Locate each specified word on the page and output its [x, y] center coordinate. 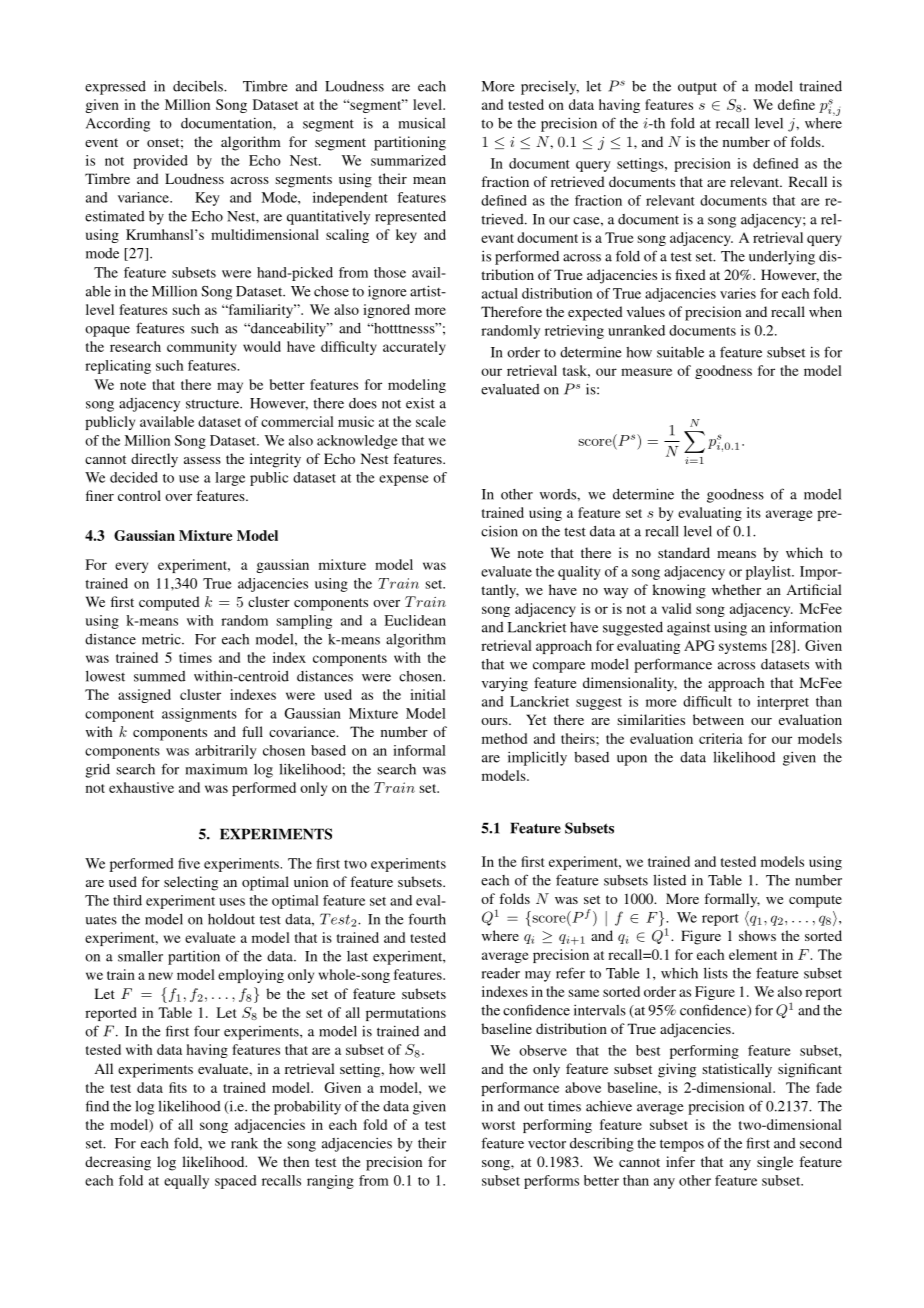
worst [498, 1125]
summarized [408, 160]
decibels [199, 86]
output [697, 88]
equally [186, 1182]
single [775, 1163]
